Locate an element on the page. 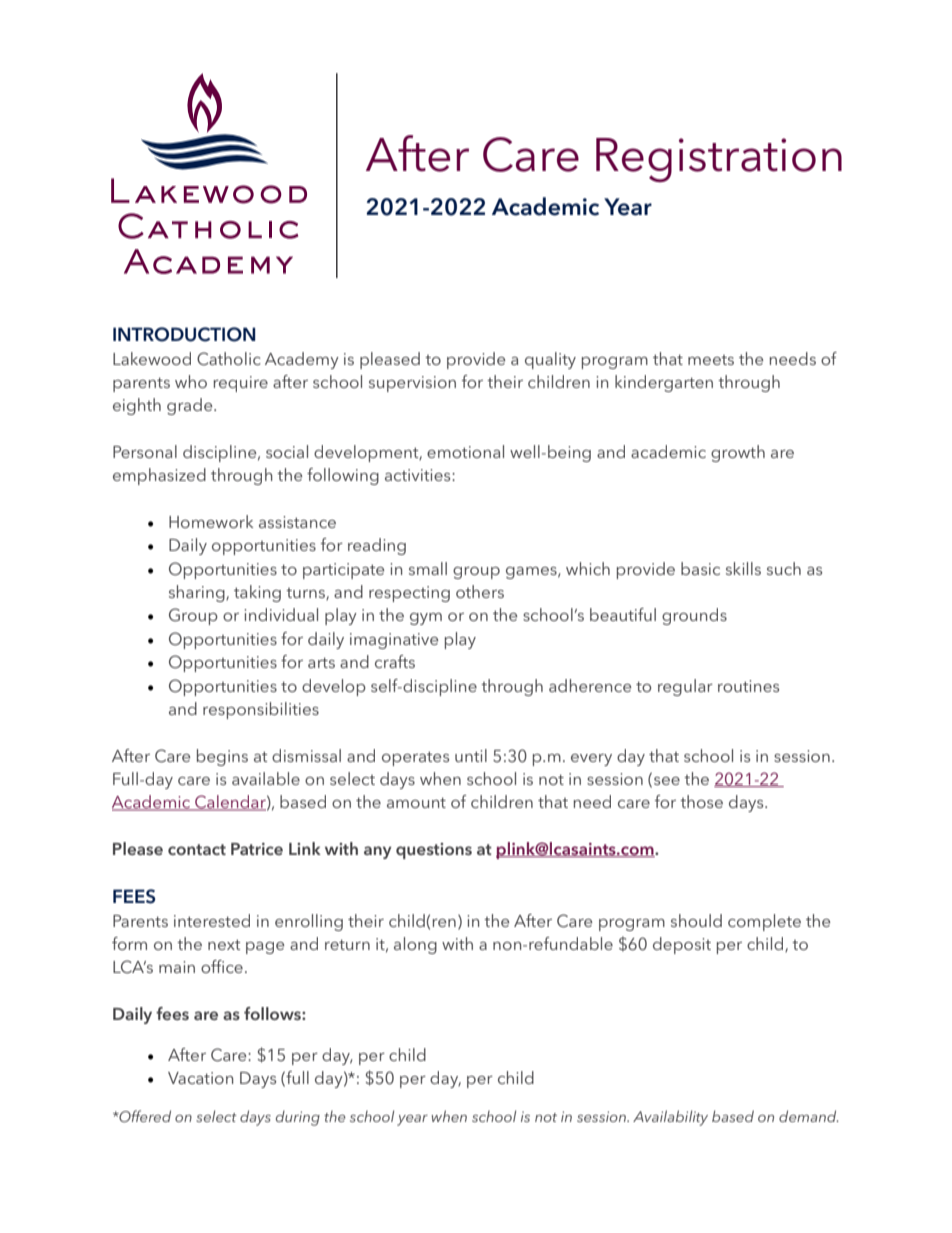 The image size is (952, 1233). meets is located at coordinates (711, 360).
